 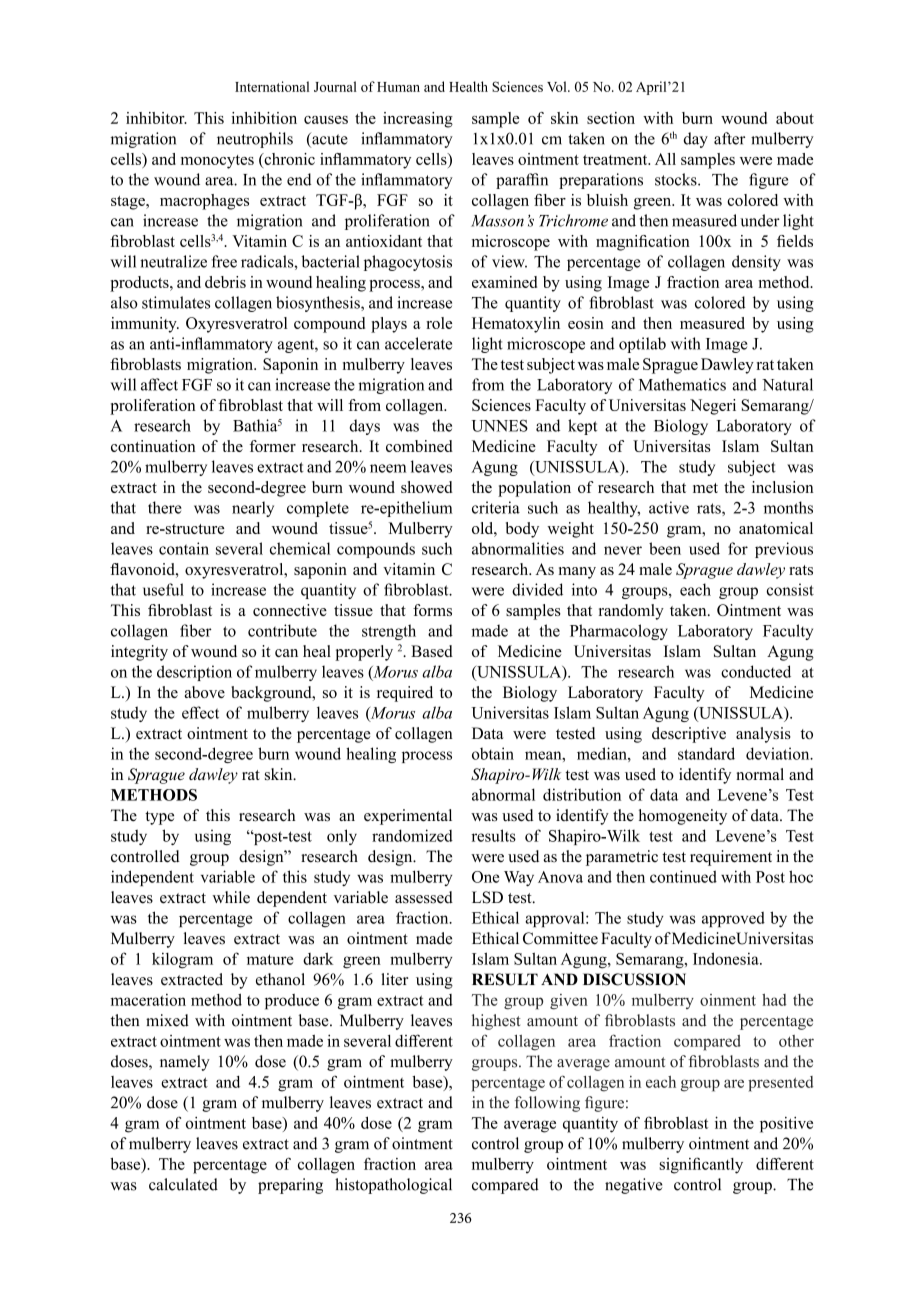 I want to click on approved, so click(x=733, y=919).
